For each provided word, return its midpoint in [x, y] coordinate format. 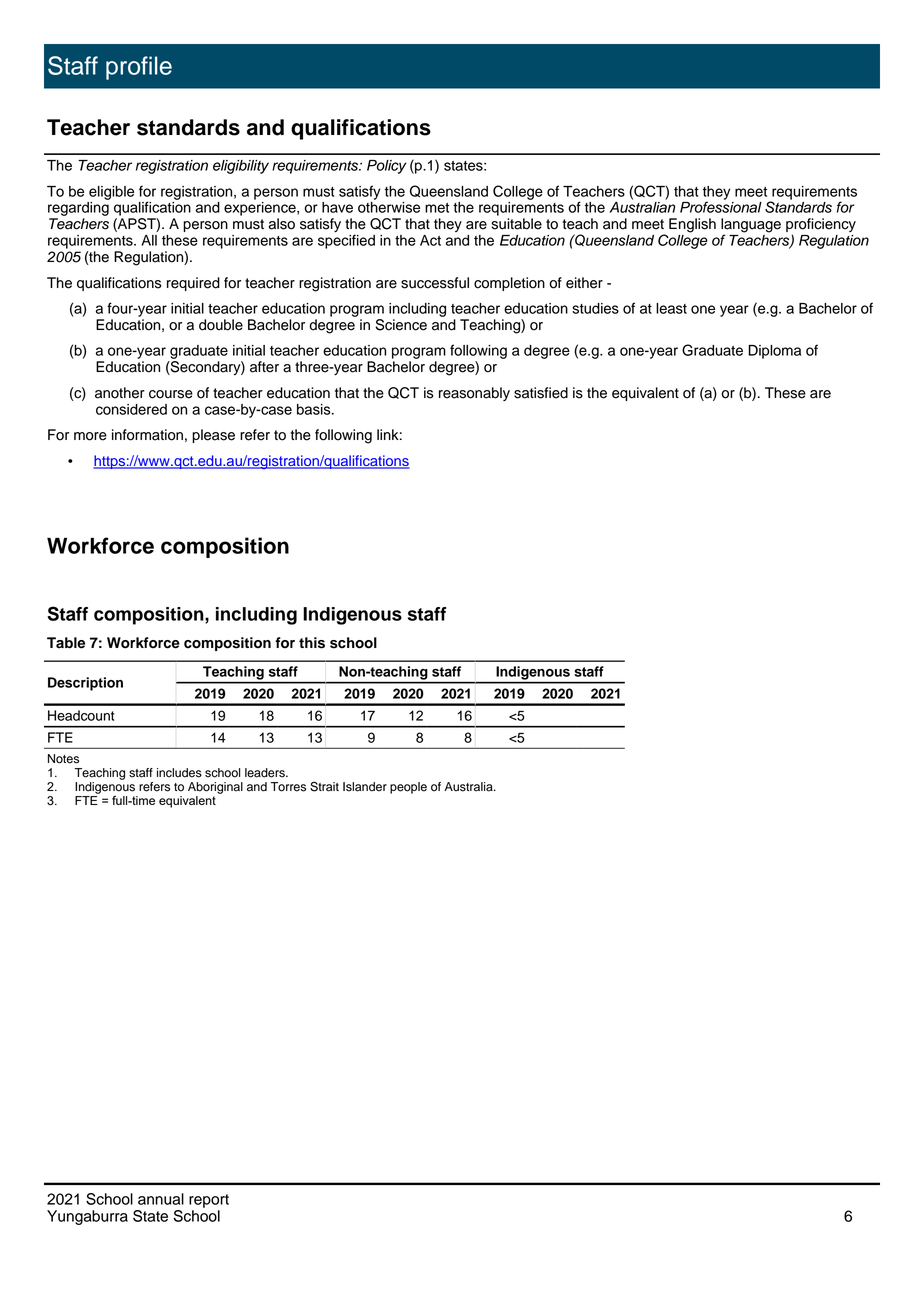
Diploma [774, 352]
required [193, 284]
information [147, 435]
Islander [365, 787]
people [408, 788]
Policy [387, 167]
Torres [288, 787]
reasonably [474, 394]
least [671, 308]
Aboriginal [215, 788]
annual [161, 1199]
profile [139, 68]
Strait [324, 786]
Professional [721, 207]
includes [179, 773]
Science [401, 325]
